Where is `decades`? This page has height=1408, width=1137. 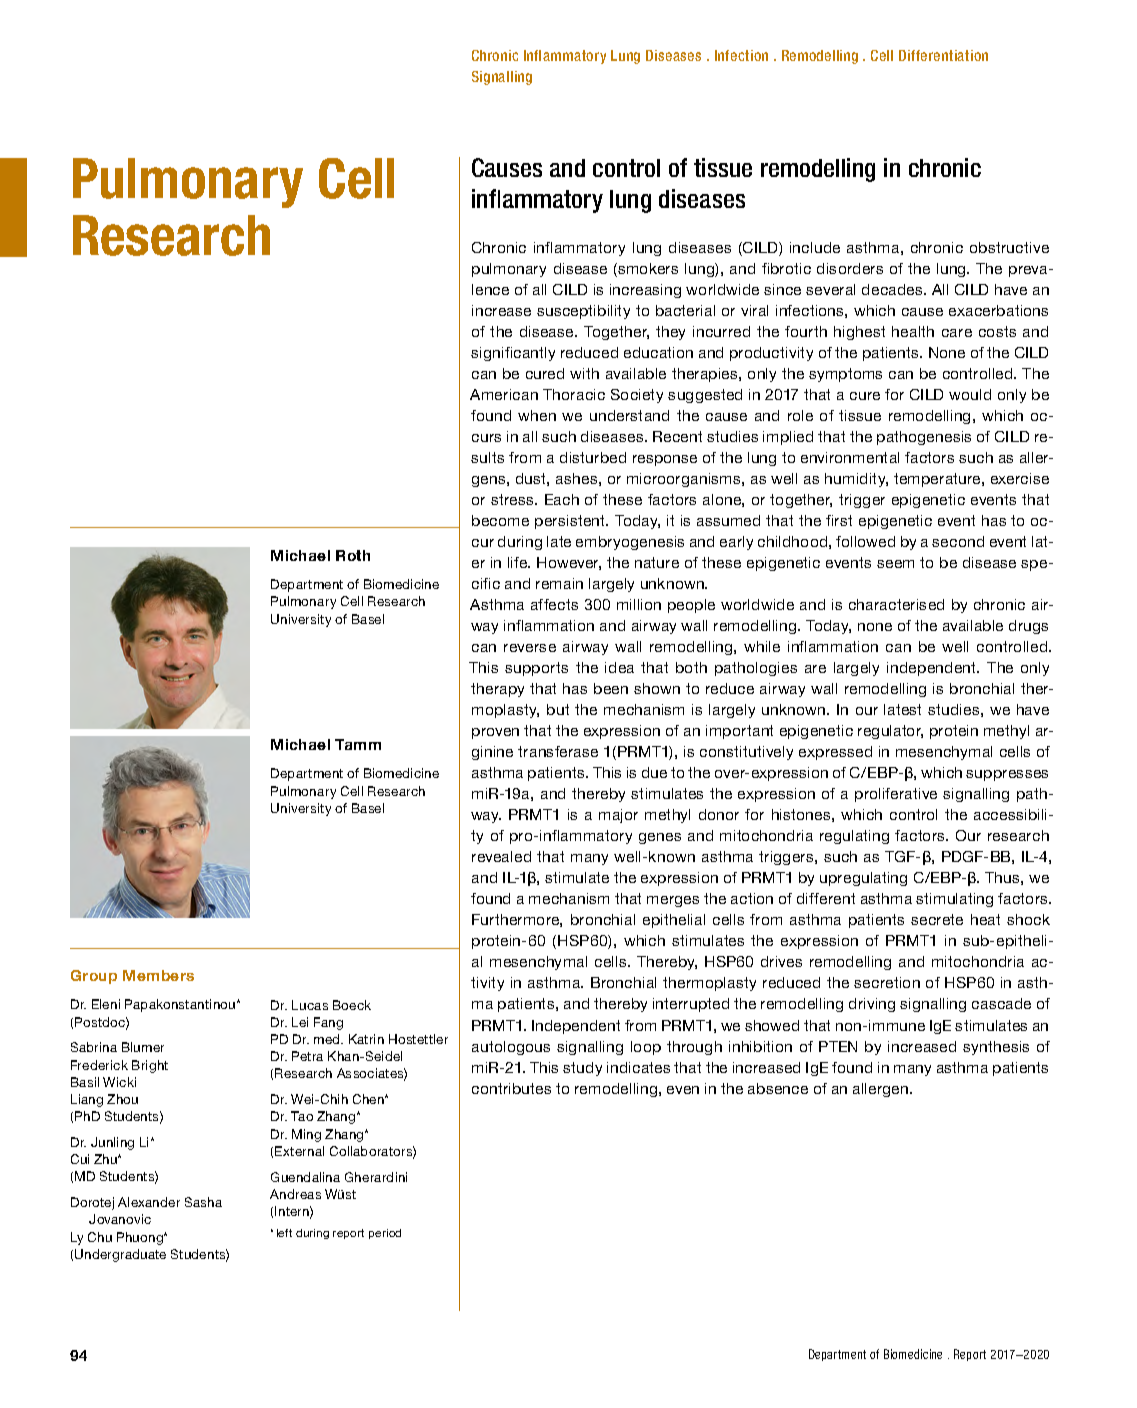
decades is located at coordinates (893, 289).
